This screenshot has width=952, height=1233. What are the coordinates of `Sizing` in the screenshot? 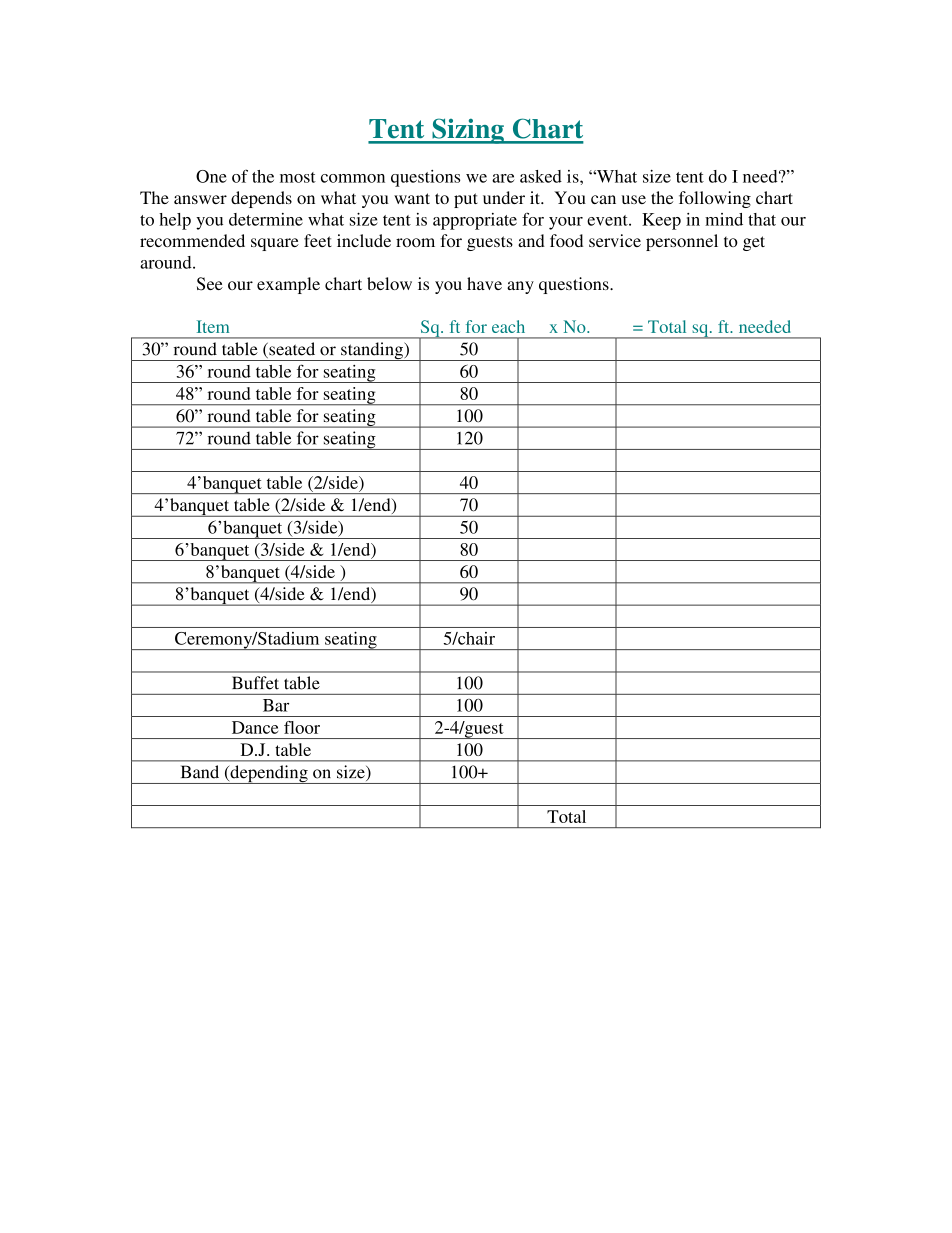 It's located at (468, 131).
